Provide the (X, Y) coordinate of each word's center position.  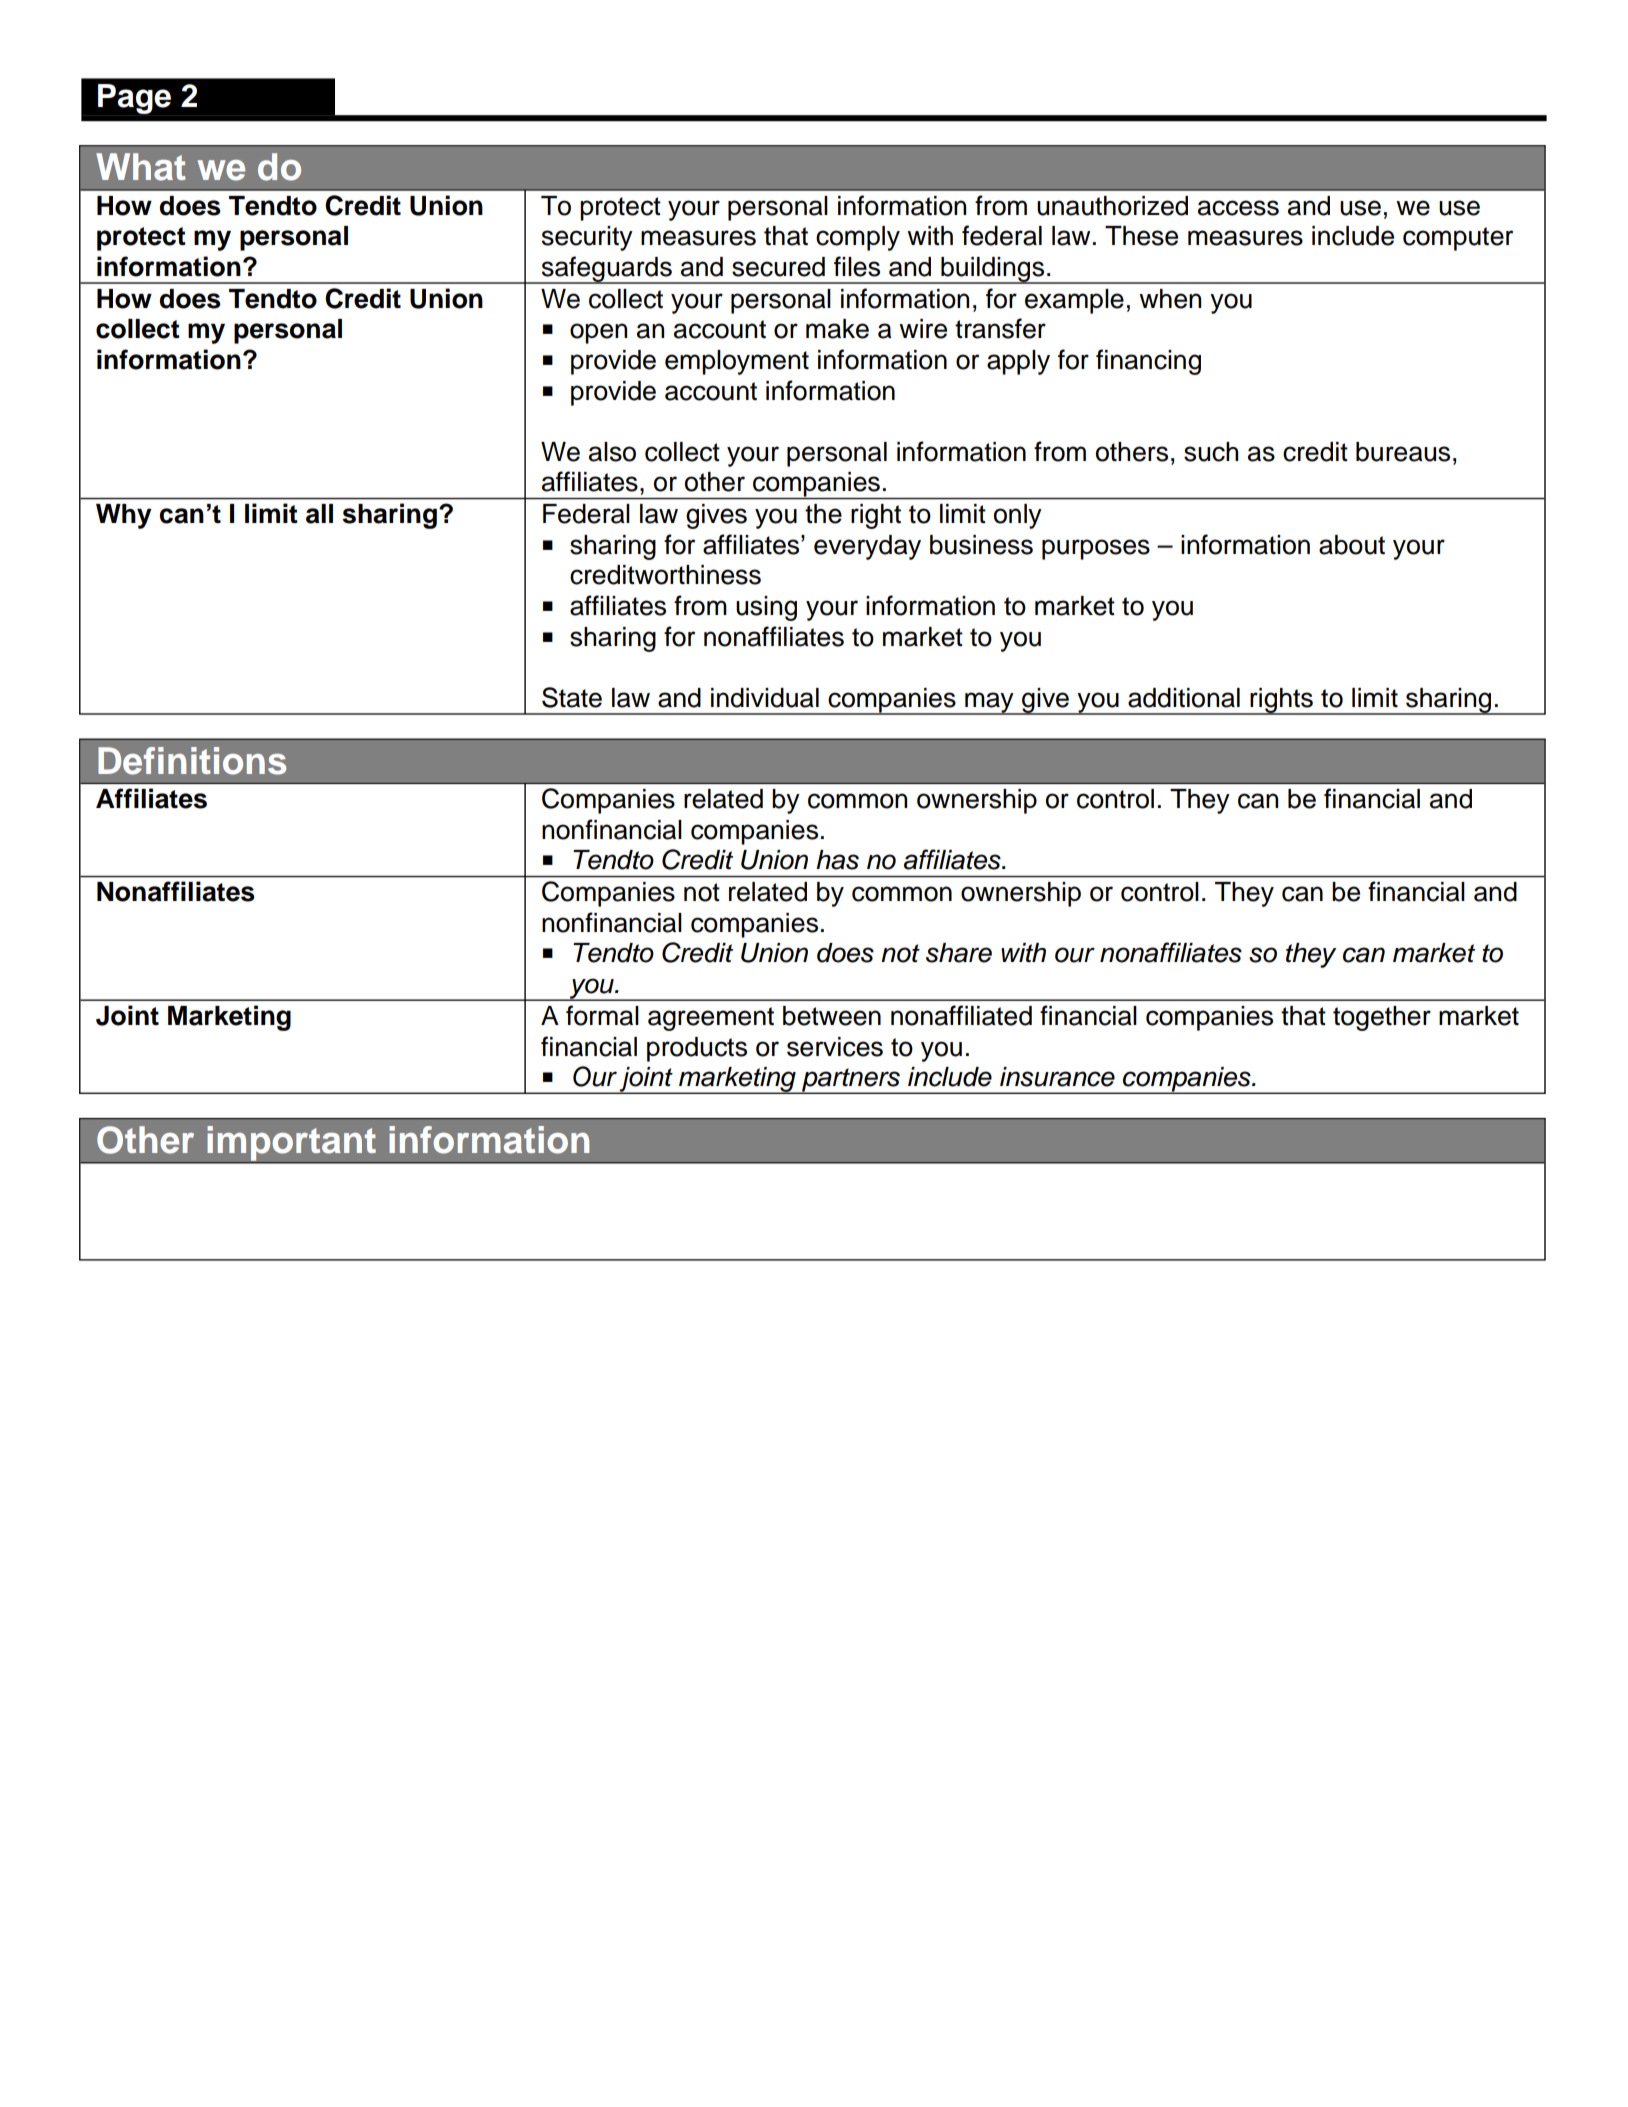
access (1238, 208)
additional (1184, 698)
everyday (867, 547)
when (1170, 299)
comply (858, 238)
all (319, 514)
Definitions (192, 761)
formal (602, 1015)
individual (765, 698)
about (1352, 545)
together (1382, 1018)
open (598, 333)
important (291, 1144)
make (837, 329)
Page (134, 99)
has (837, 860)
